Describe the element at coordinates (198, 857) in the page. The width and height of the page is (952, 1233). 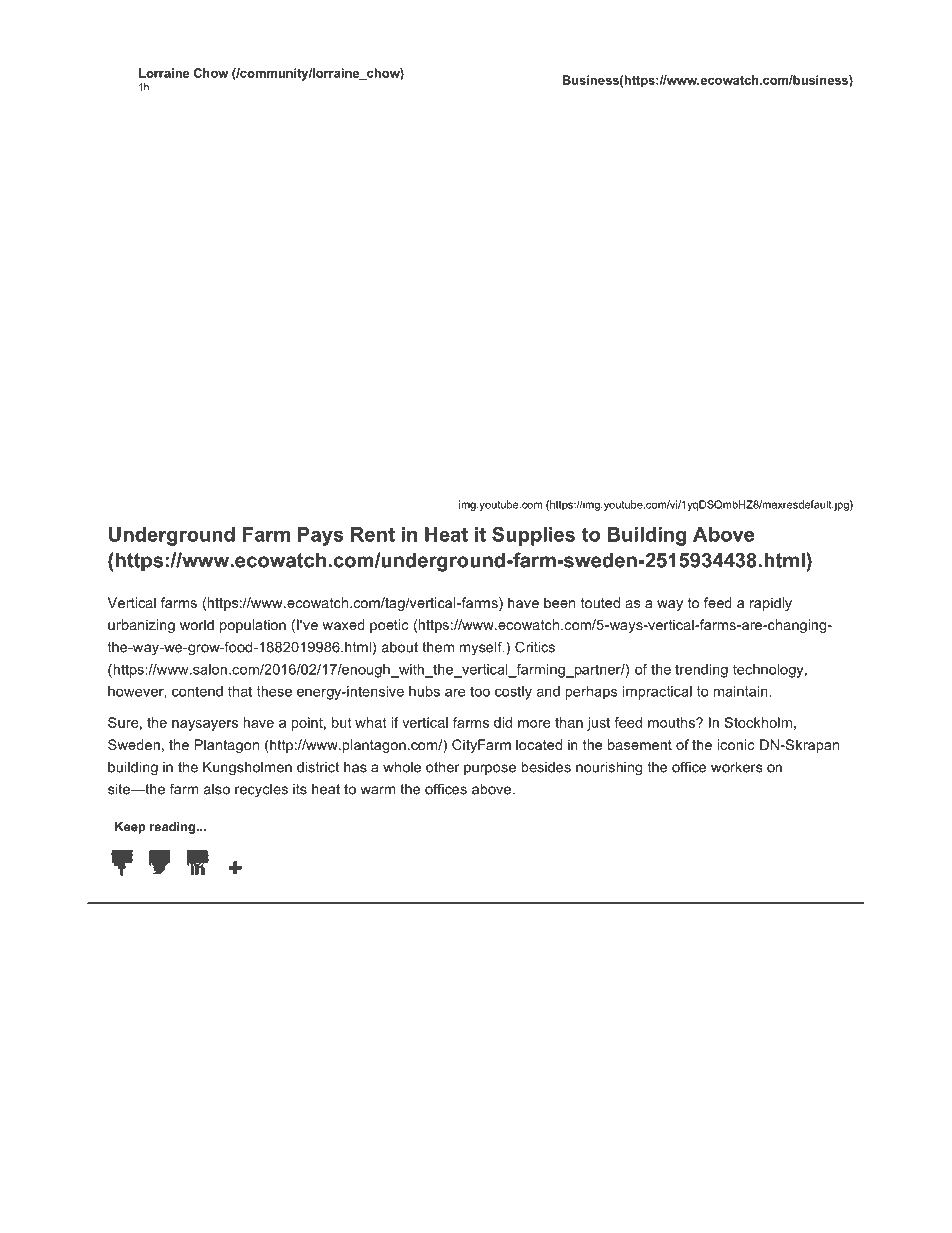
I see `edi` at that location.
